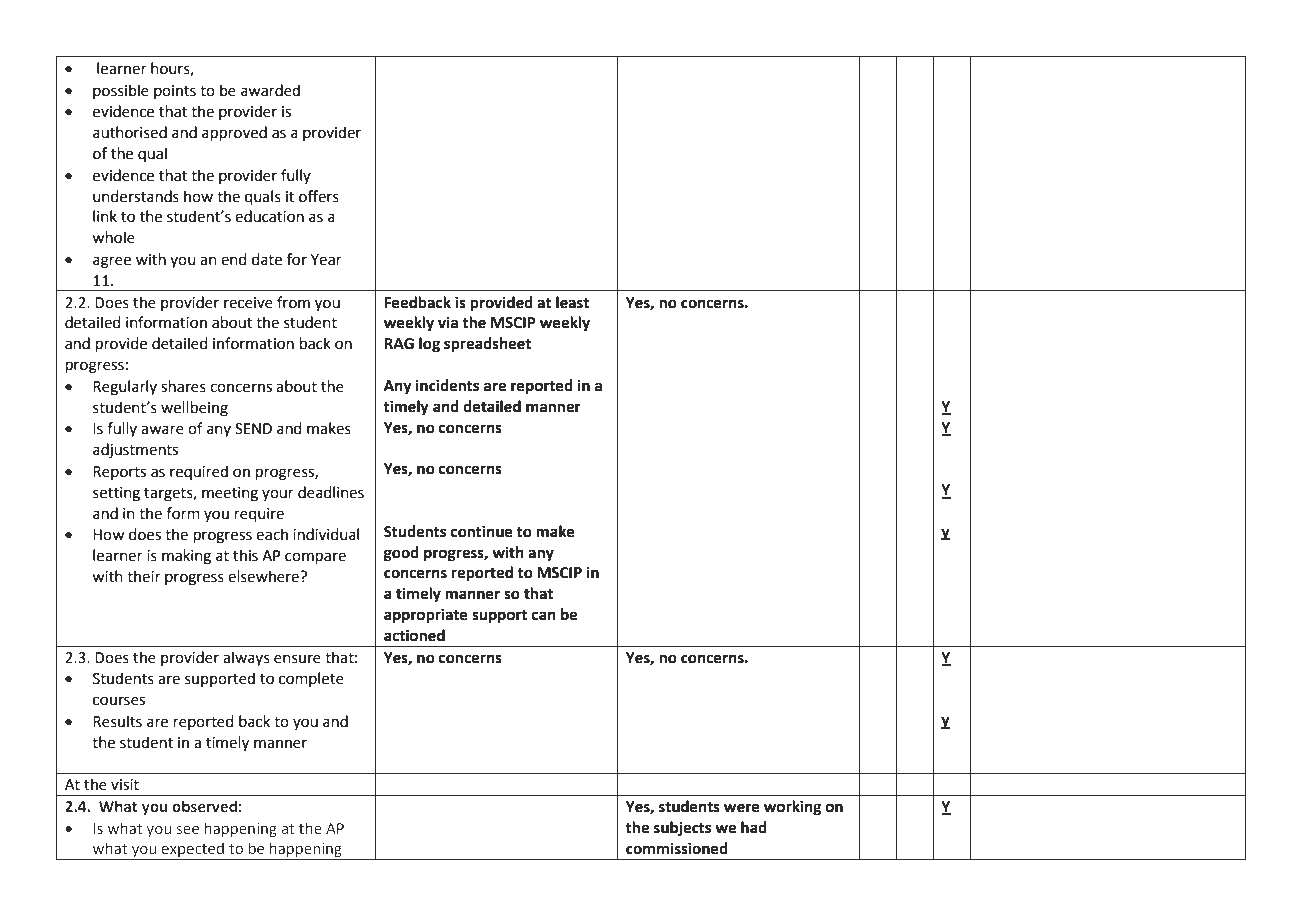 This page has height=924, width=1308. What do you see at coordinates (270, 90) in the page?
I see `awarded` at bounding box center [270, 90].
